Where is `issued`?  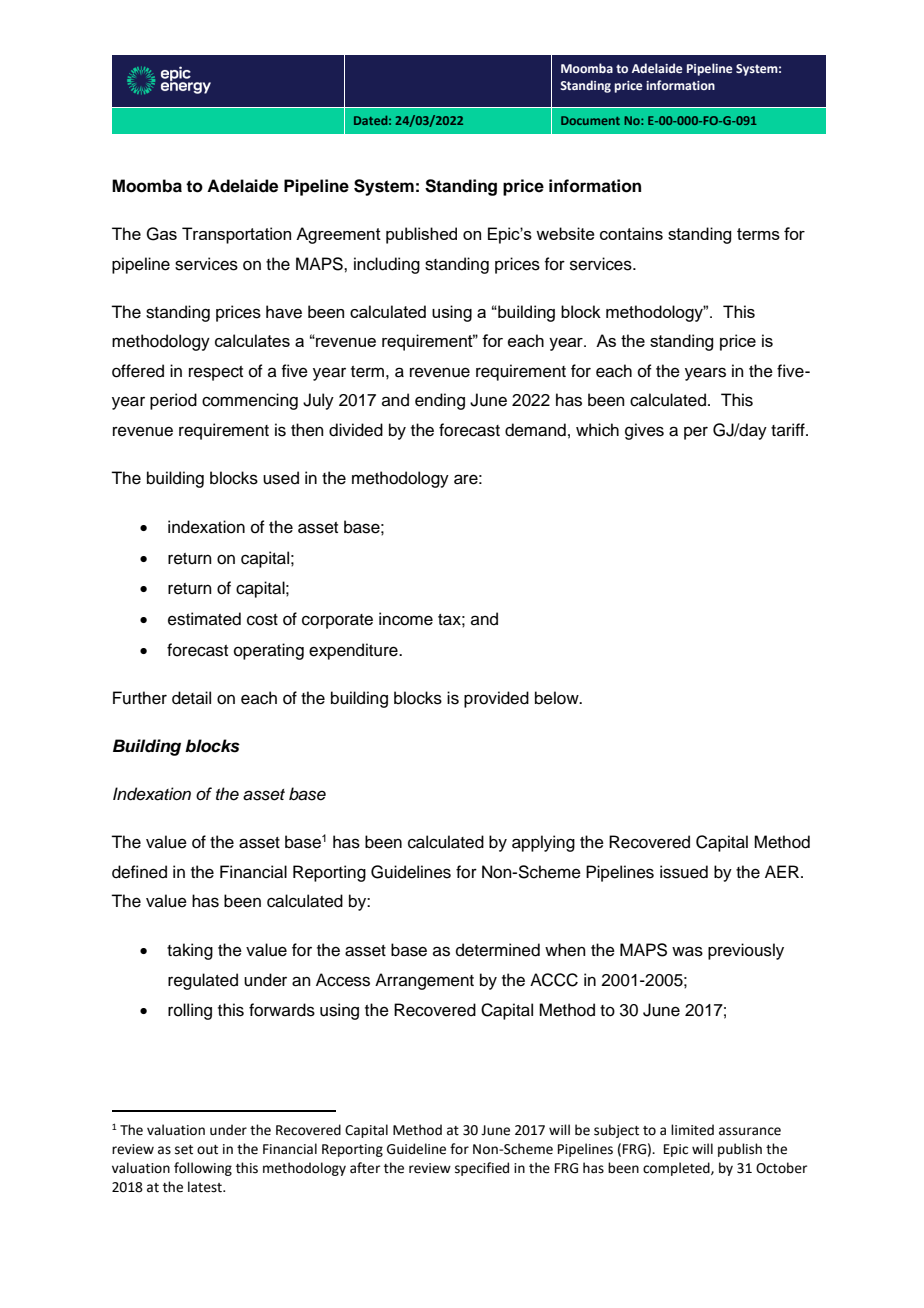 issued is located at coordinates (684, 872).
